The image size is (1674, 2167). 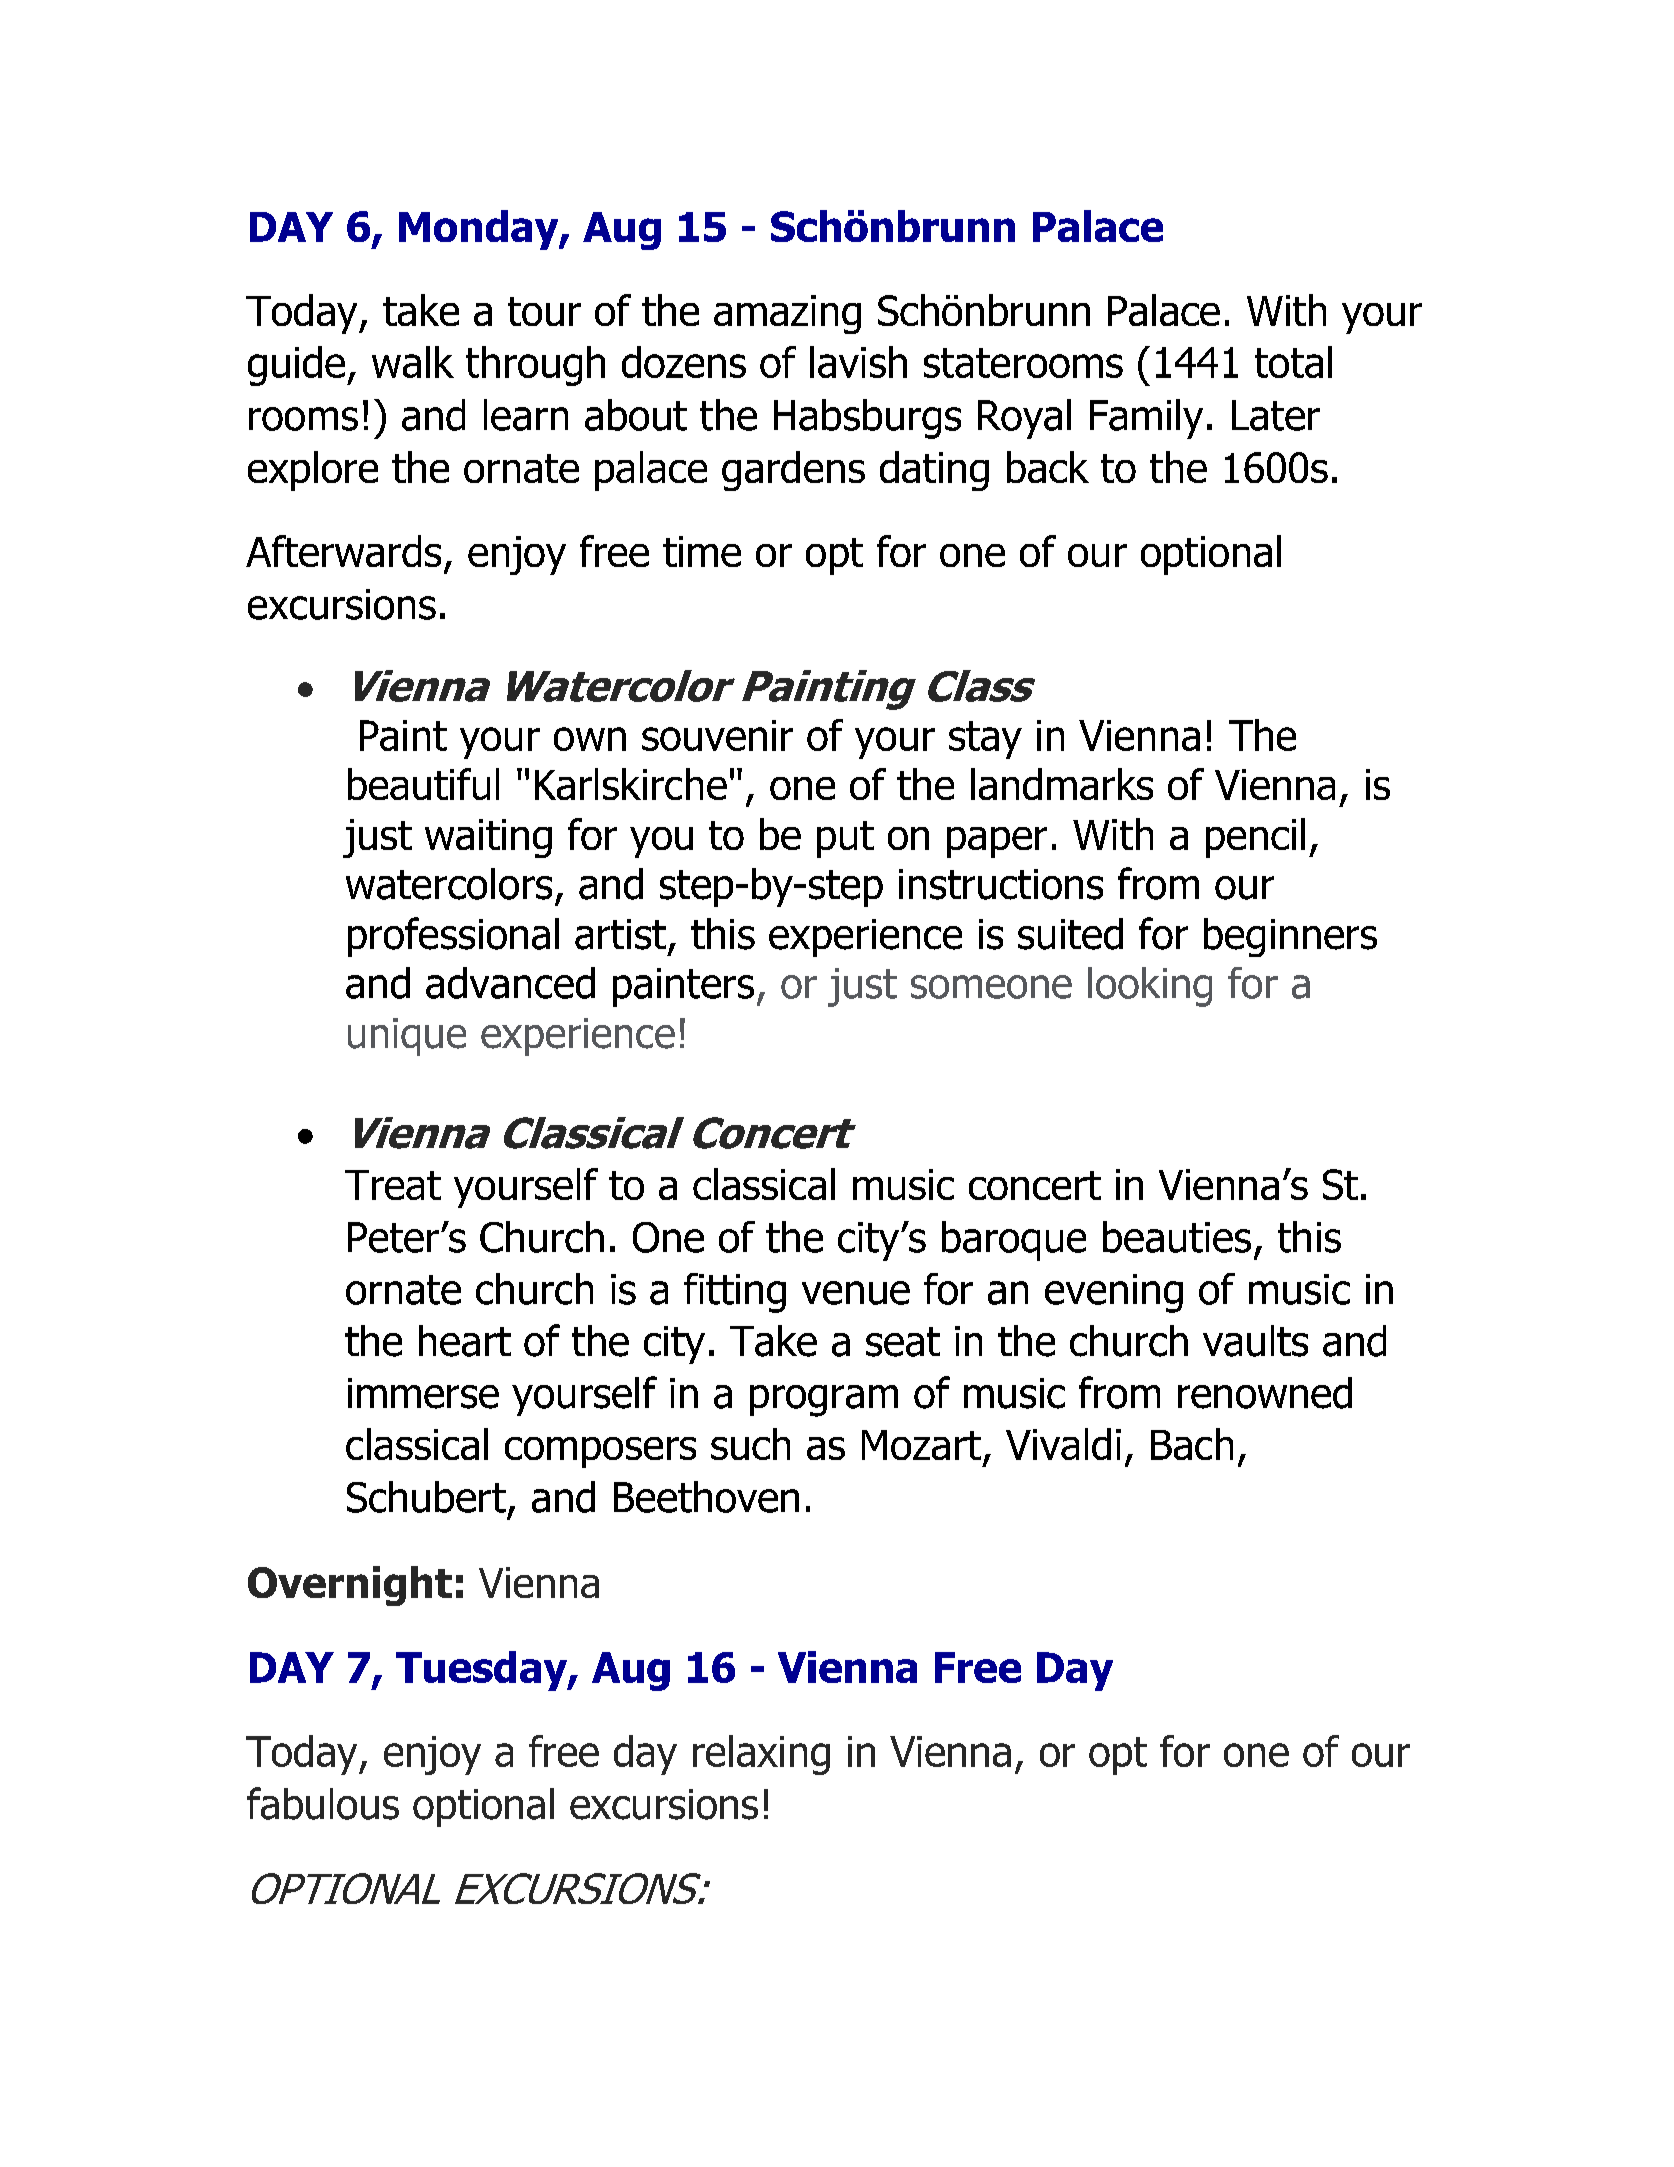 I want to click on heart, so click(x=465, y=1341).
